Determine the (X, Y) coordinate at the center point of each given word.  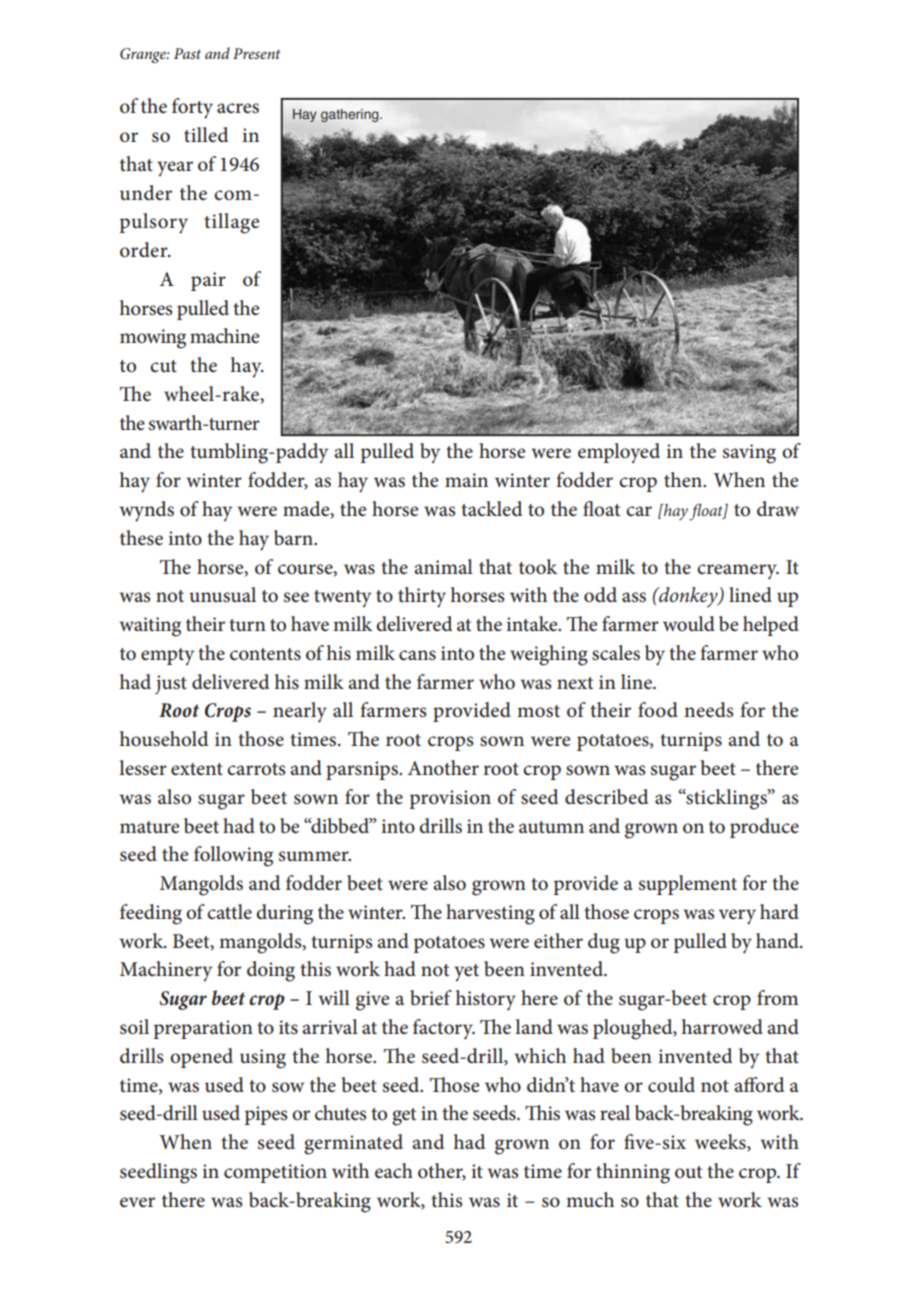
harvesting (490, 914)
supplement (688, 885)
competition (275, 1173)
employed (619, 453)
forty (192, 108)
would (689, 623)
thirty (422, 597)
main (466, 480)
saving (749, 454)
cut (163, 366)
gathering (351, 115)
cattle (229, 912)
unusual (222, 595)
